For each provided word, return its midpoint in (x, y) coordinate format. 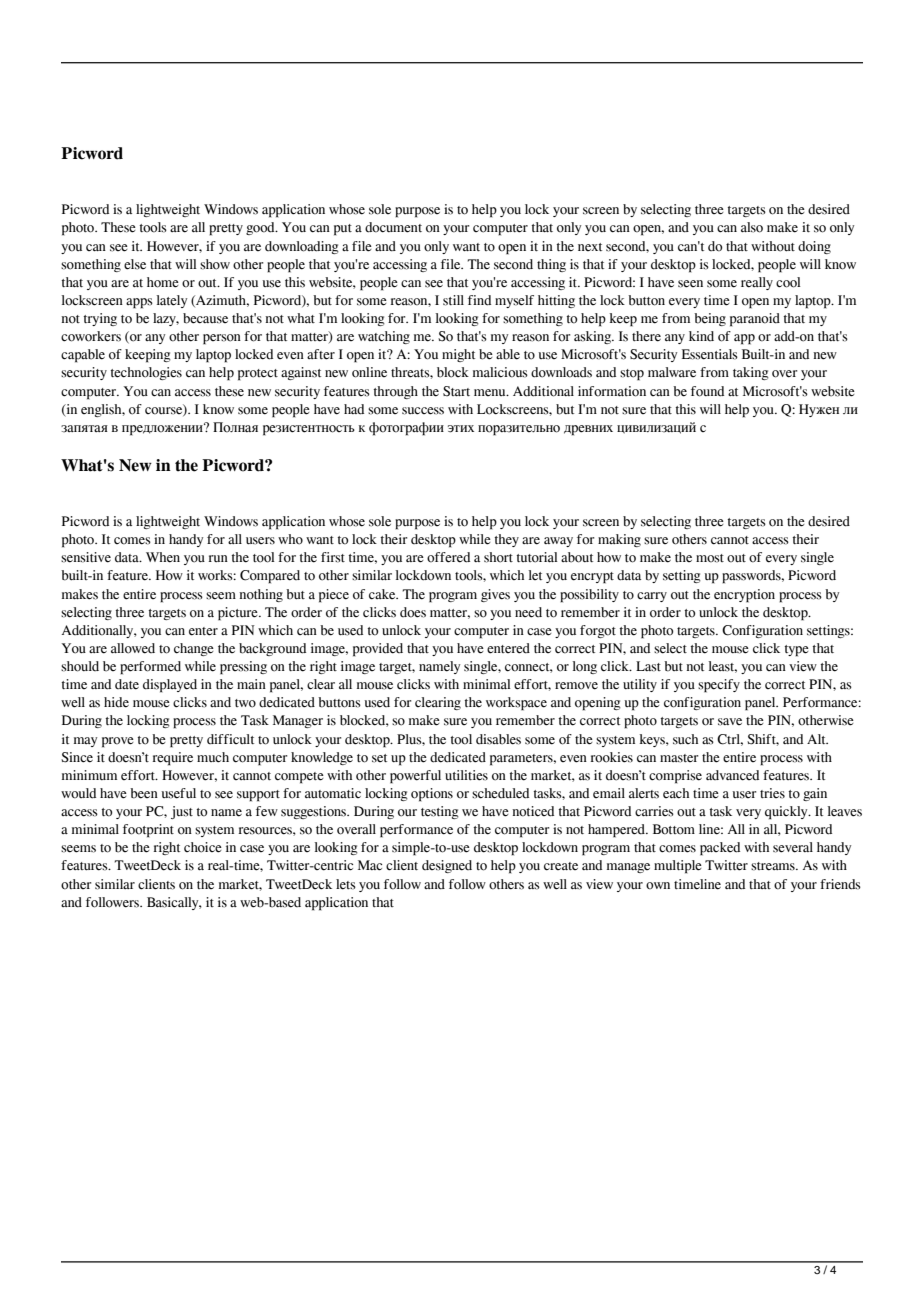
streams (774, 866)
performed (150, 668)
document (393, 227)
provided (378, 650)
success (423, 411)
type (797, 651)
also (752, 227)
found (707, 391)
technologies (146, 373)
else (135, 264)
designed (447, 866)
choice (203, 847)
